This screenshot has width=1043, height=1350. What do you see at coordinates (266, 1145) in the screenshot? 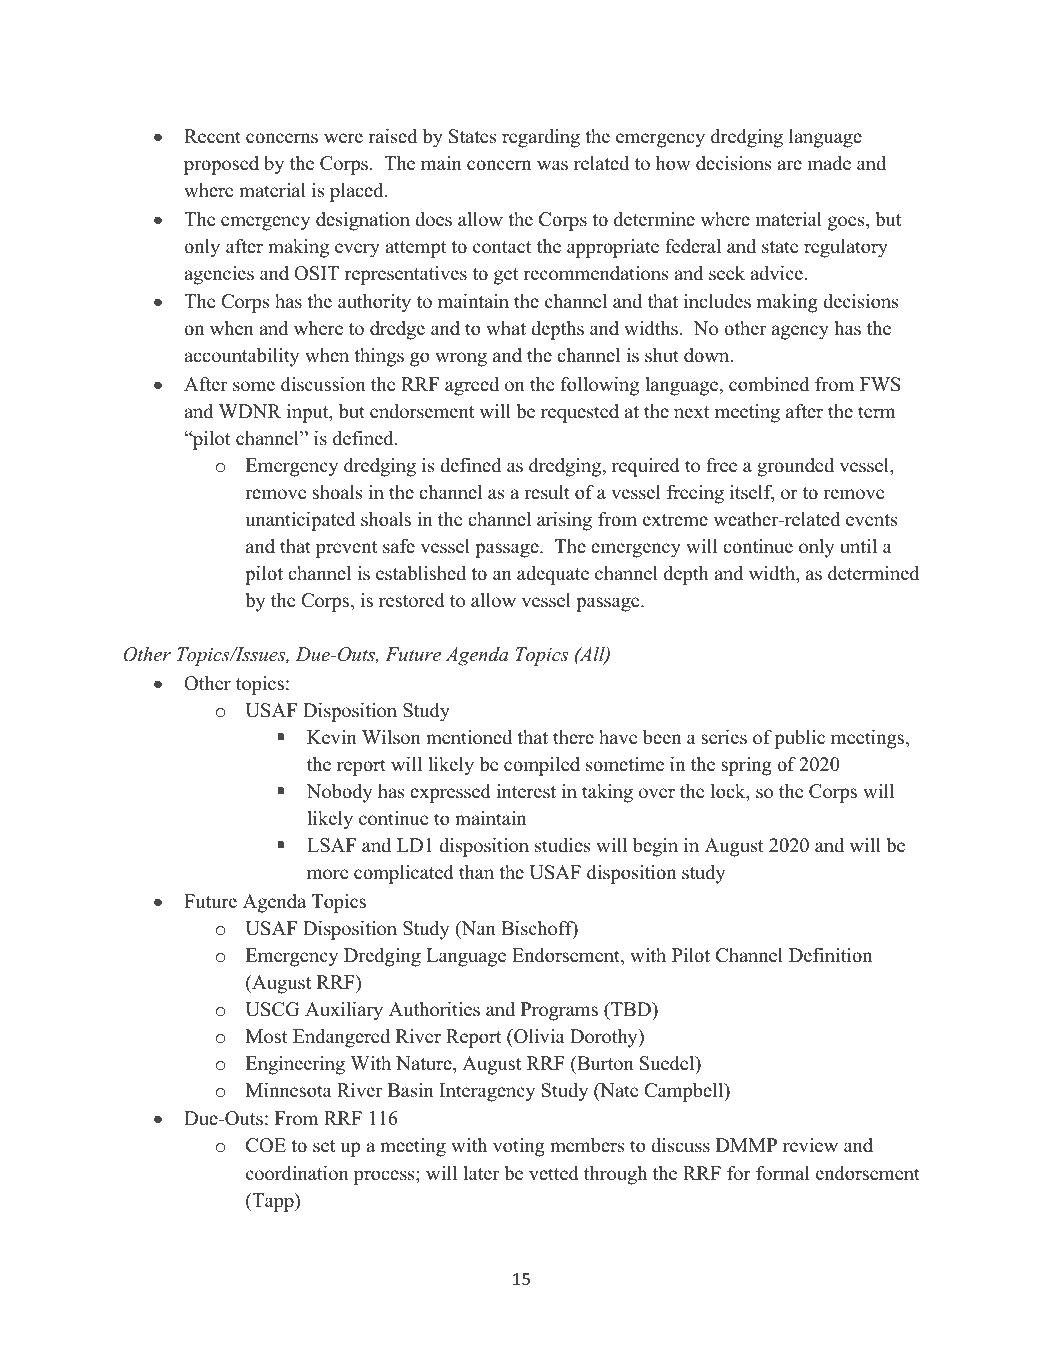
I see `COE` at bounding box center [266, 1145].
